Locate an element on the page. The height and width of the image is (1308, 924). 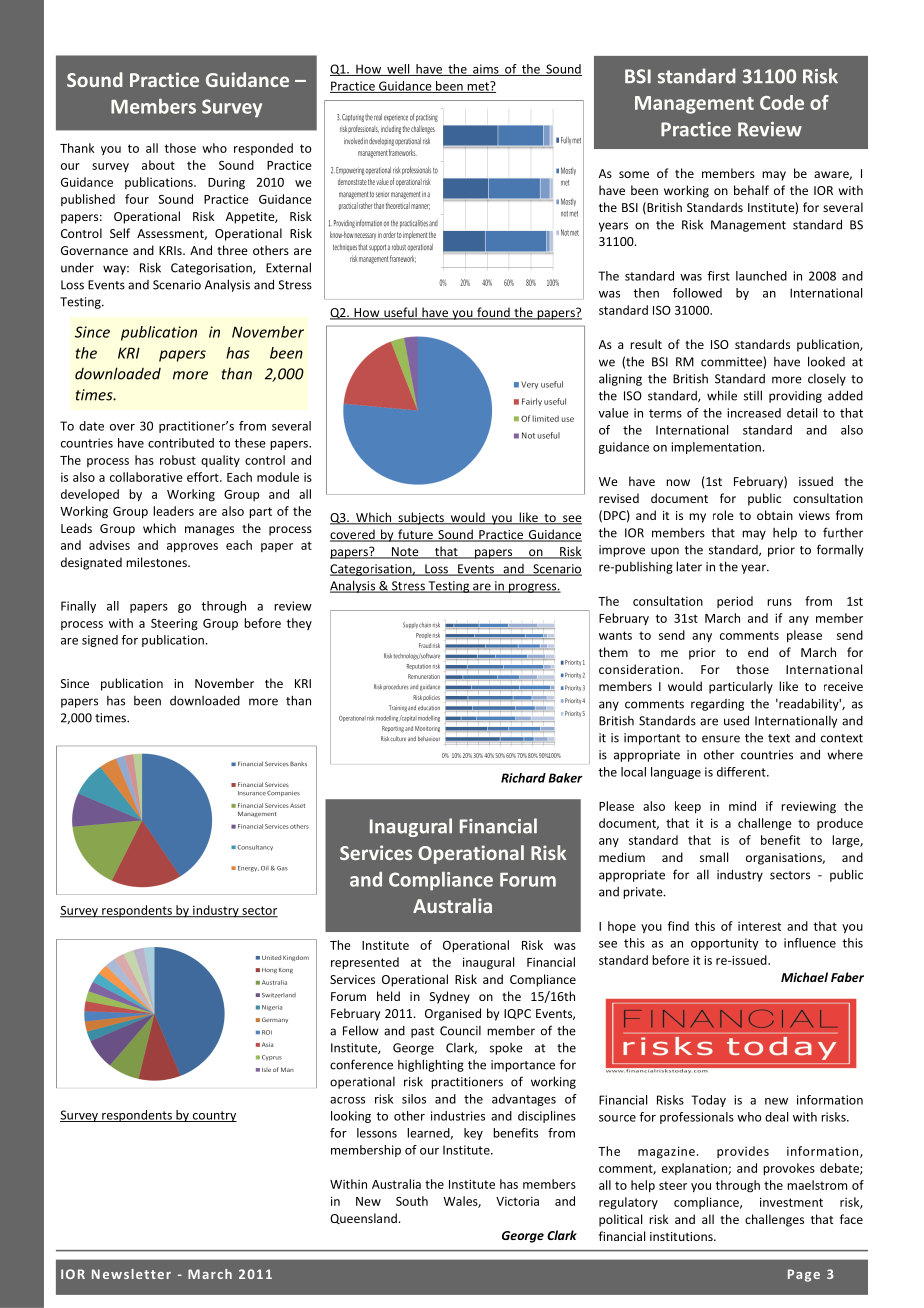
found is located at coordinates (493, 313).
